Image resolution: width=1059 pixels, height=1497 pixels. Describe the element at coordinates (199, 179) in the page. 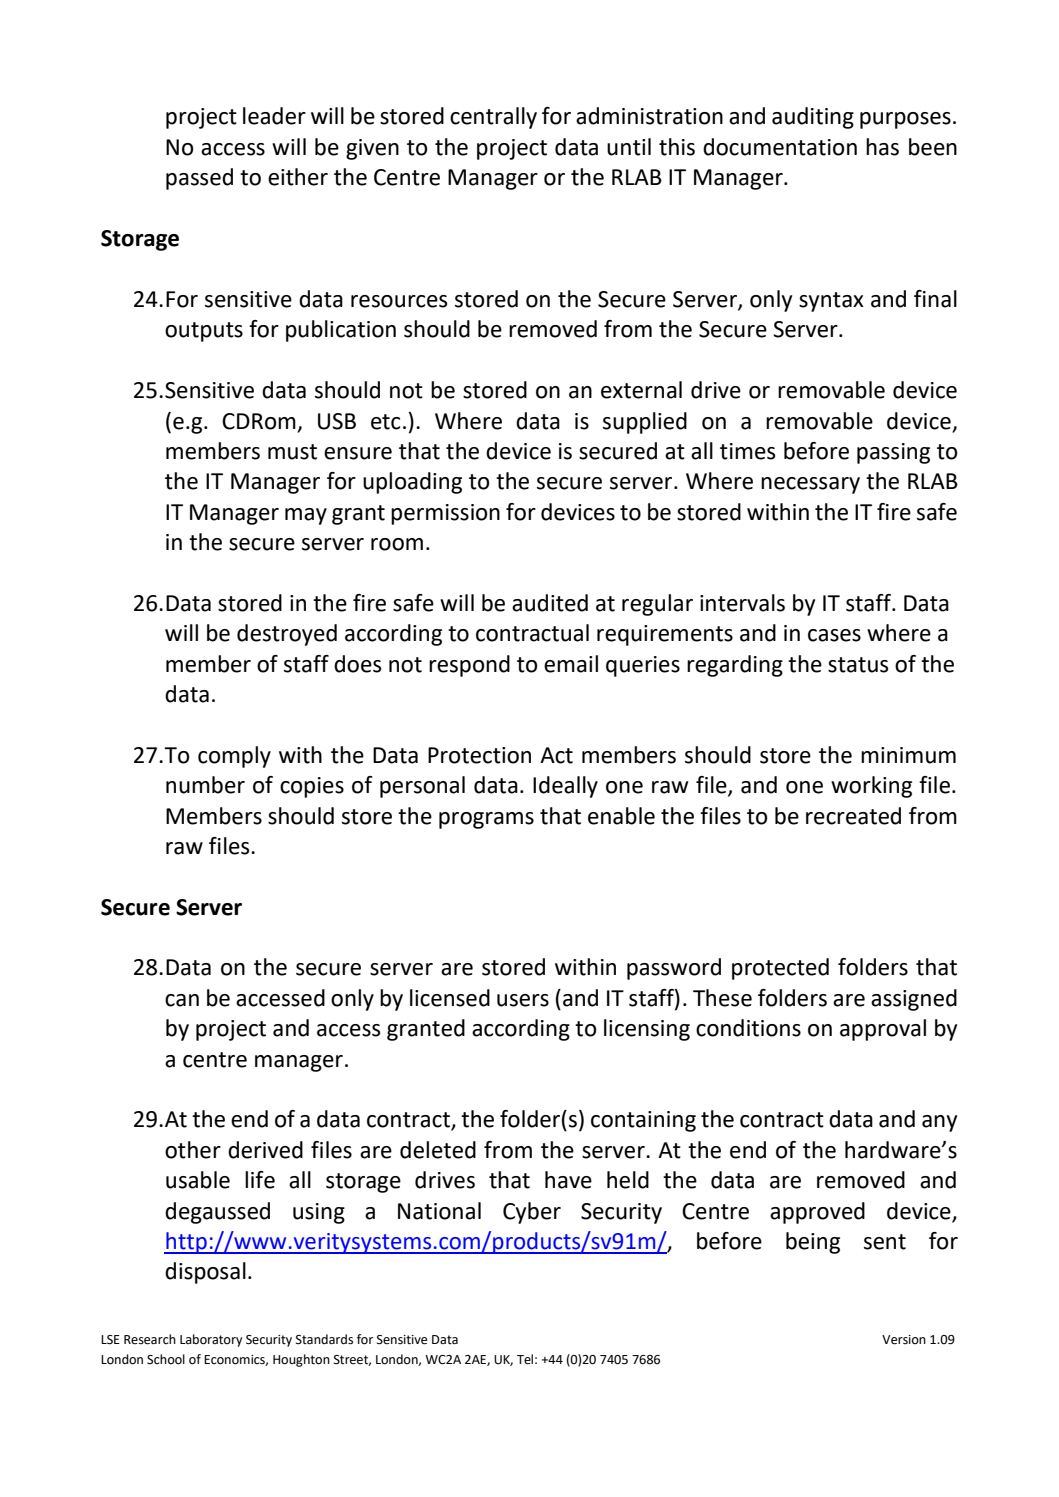

I see `passed` at that location.
